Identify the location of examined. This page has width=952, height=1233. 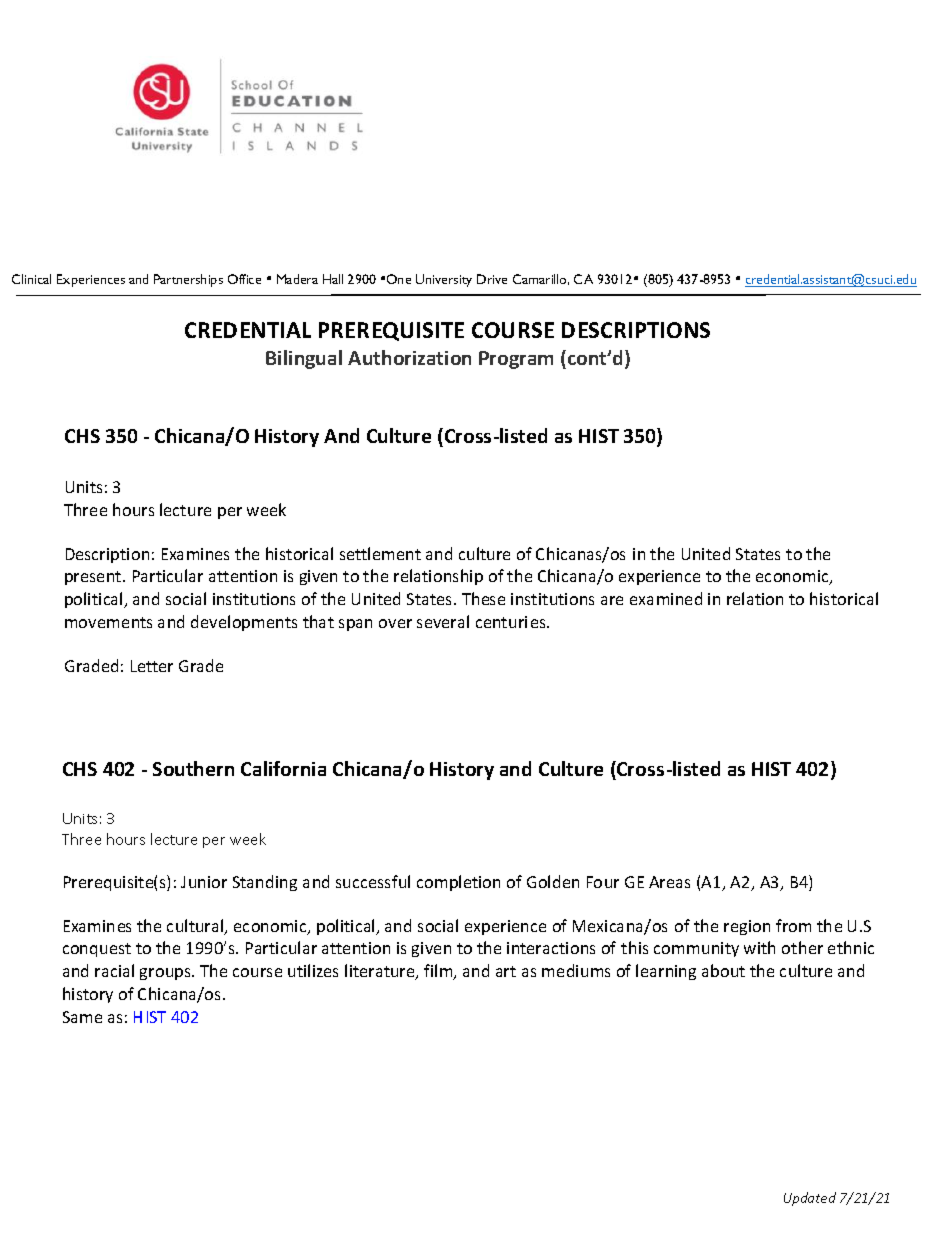
(666, 598).
